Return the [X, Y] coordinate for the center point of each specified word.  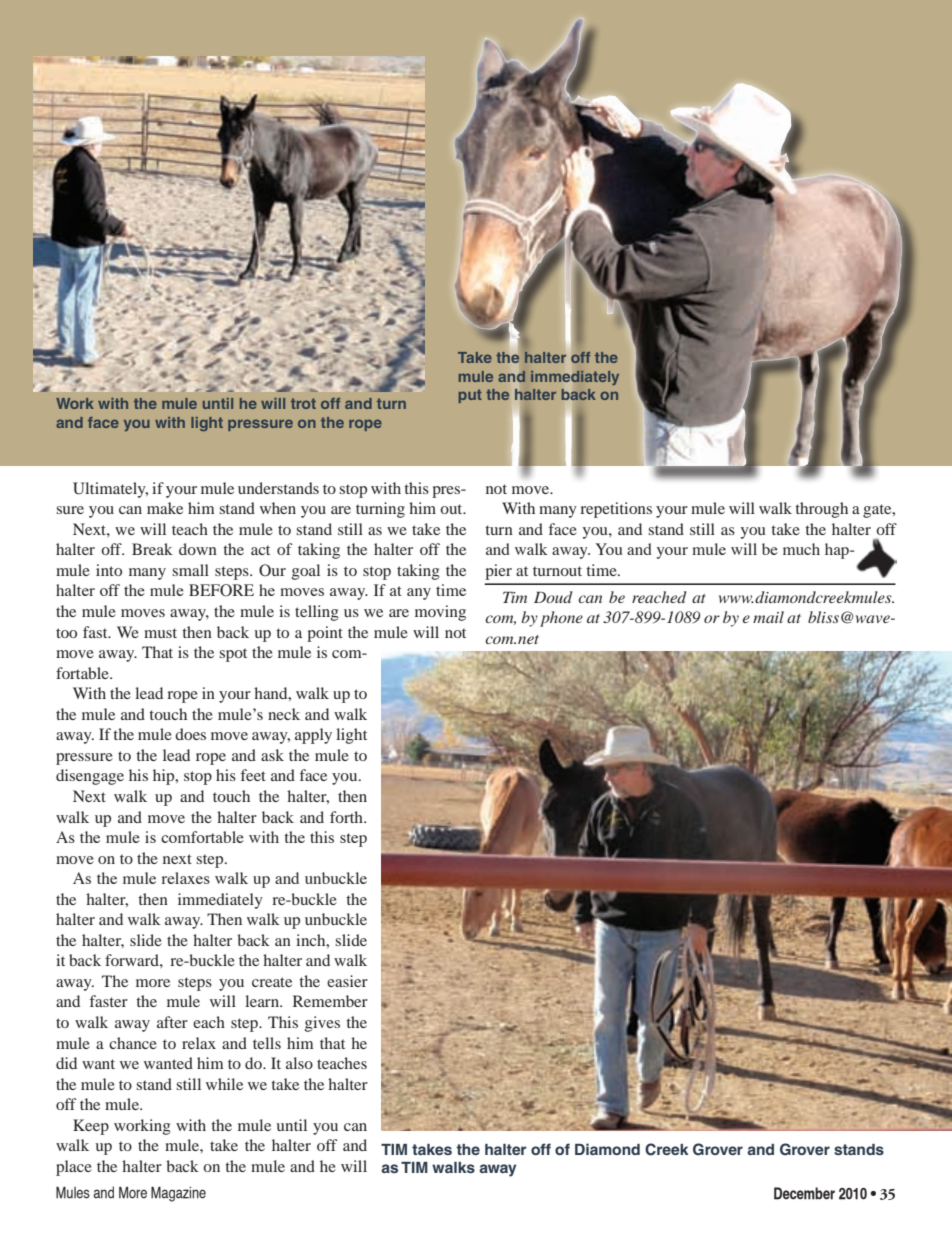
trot [303, 403]
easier [347, 981]
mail [768, 617]
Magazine [178, 1194]
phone [561, 619]
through [821, 510]
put [470, 396]
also [299, 1063]
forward [133, 960]
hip [165, 777]
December [804, 1193]
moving [440, 613]
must [160, 633]
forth [347, 817]
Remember [330, 1001]
